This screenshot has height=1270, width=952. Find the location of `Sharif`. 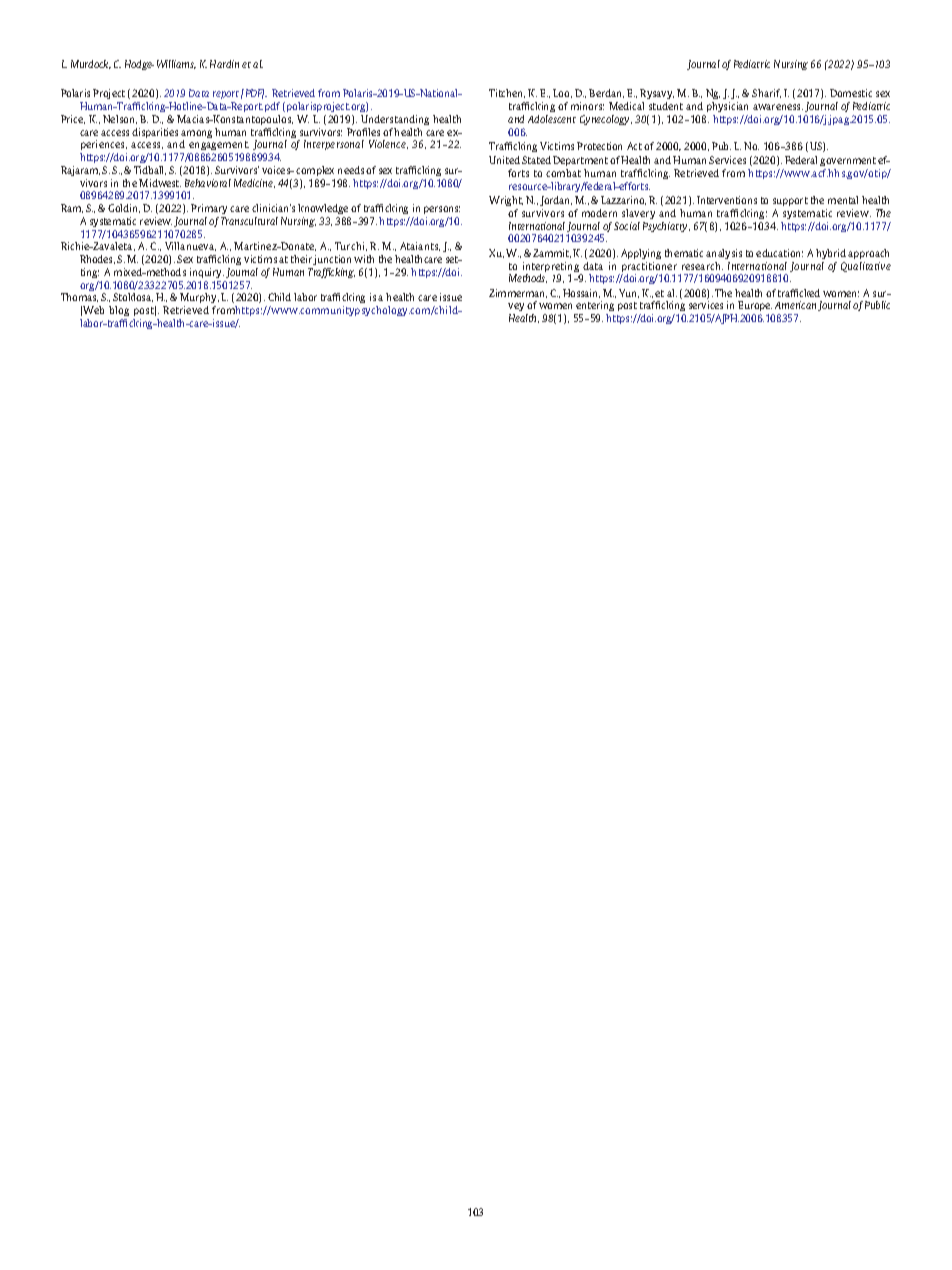

Sharif is located at coordinates (766, 93).
